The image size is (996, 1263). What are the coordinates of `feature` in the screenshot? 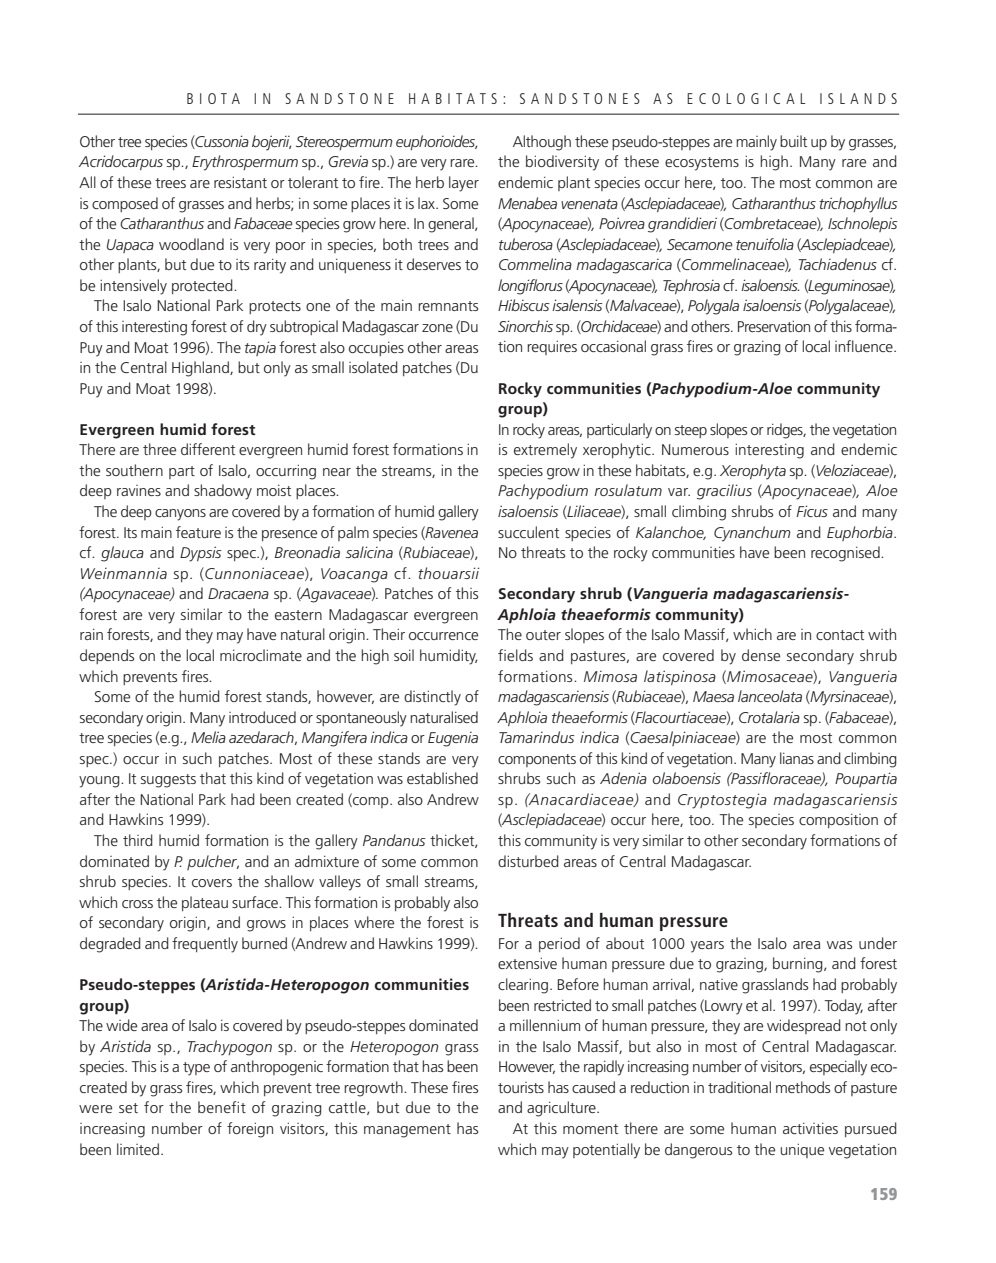 It's located at (198, 532).
